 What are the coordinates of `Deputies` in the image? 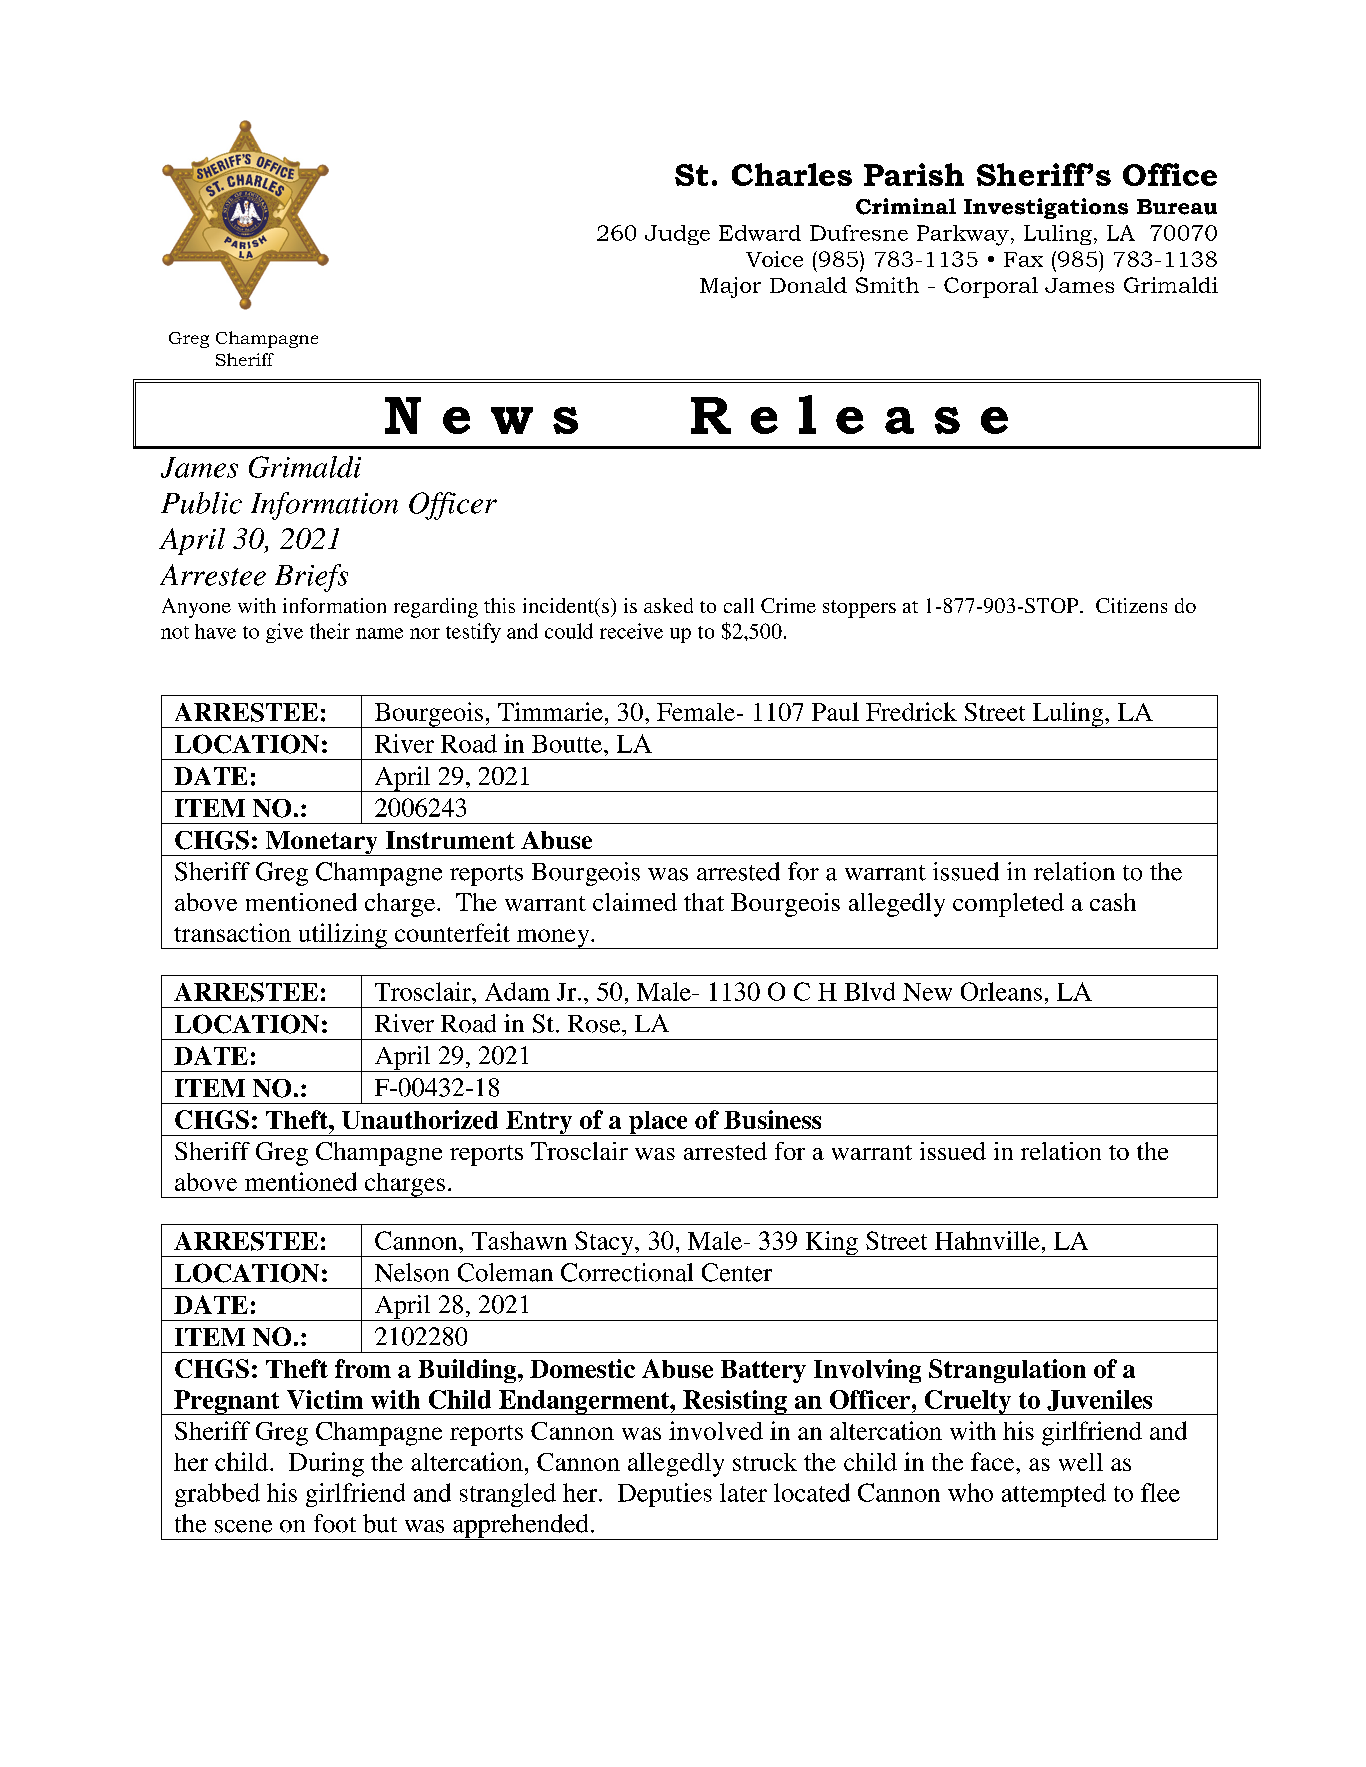 It's located at (665, 1495).
